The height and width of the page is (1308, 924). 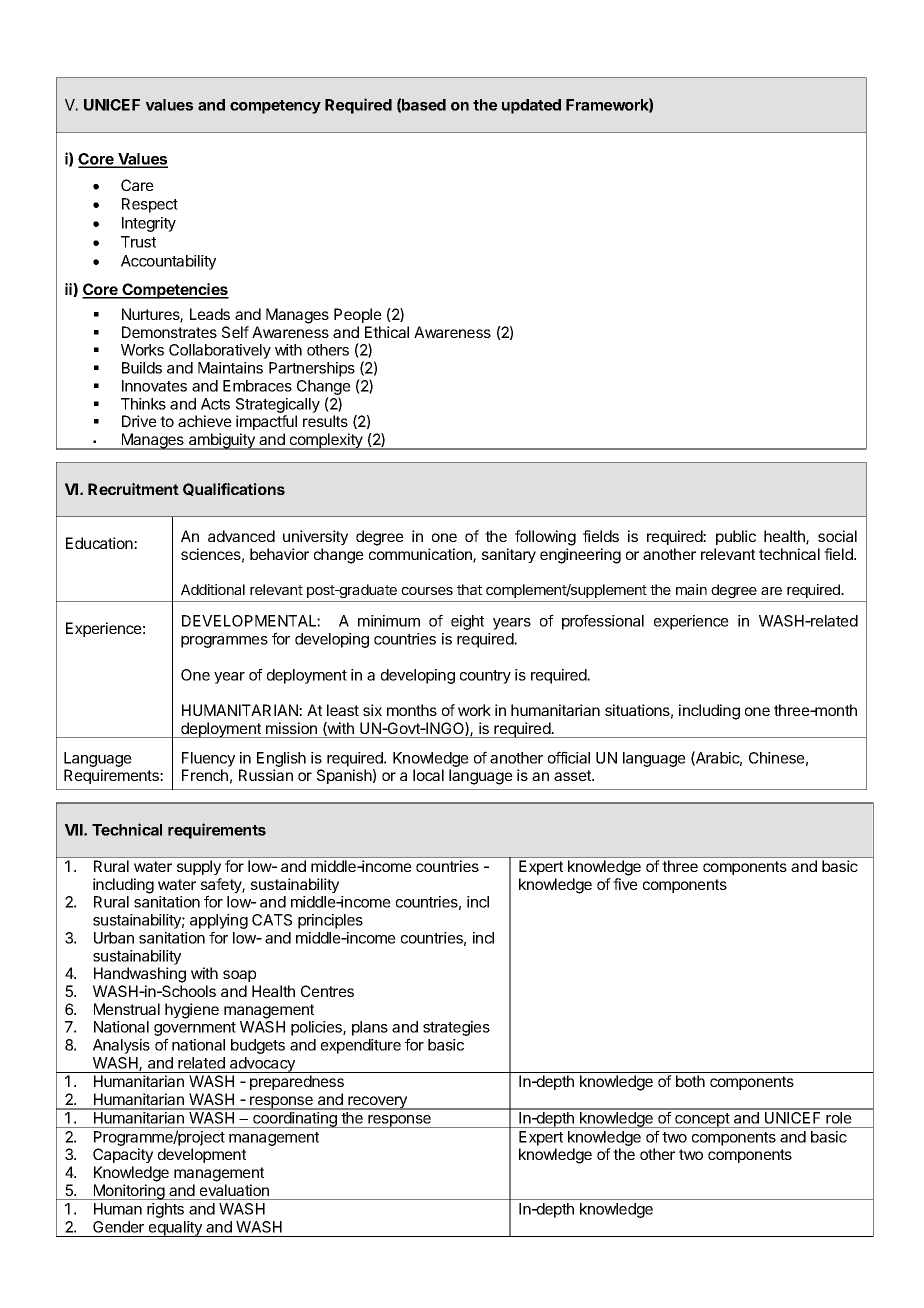 What do you see at coordinates (485, 677) in the page?
I see `country` at bounding box center [485, 677].
